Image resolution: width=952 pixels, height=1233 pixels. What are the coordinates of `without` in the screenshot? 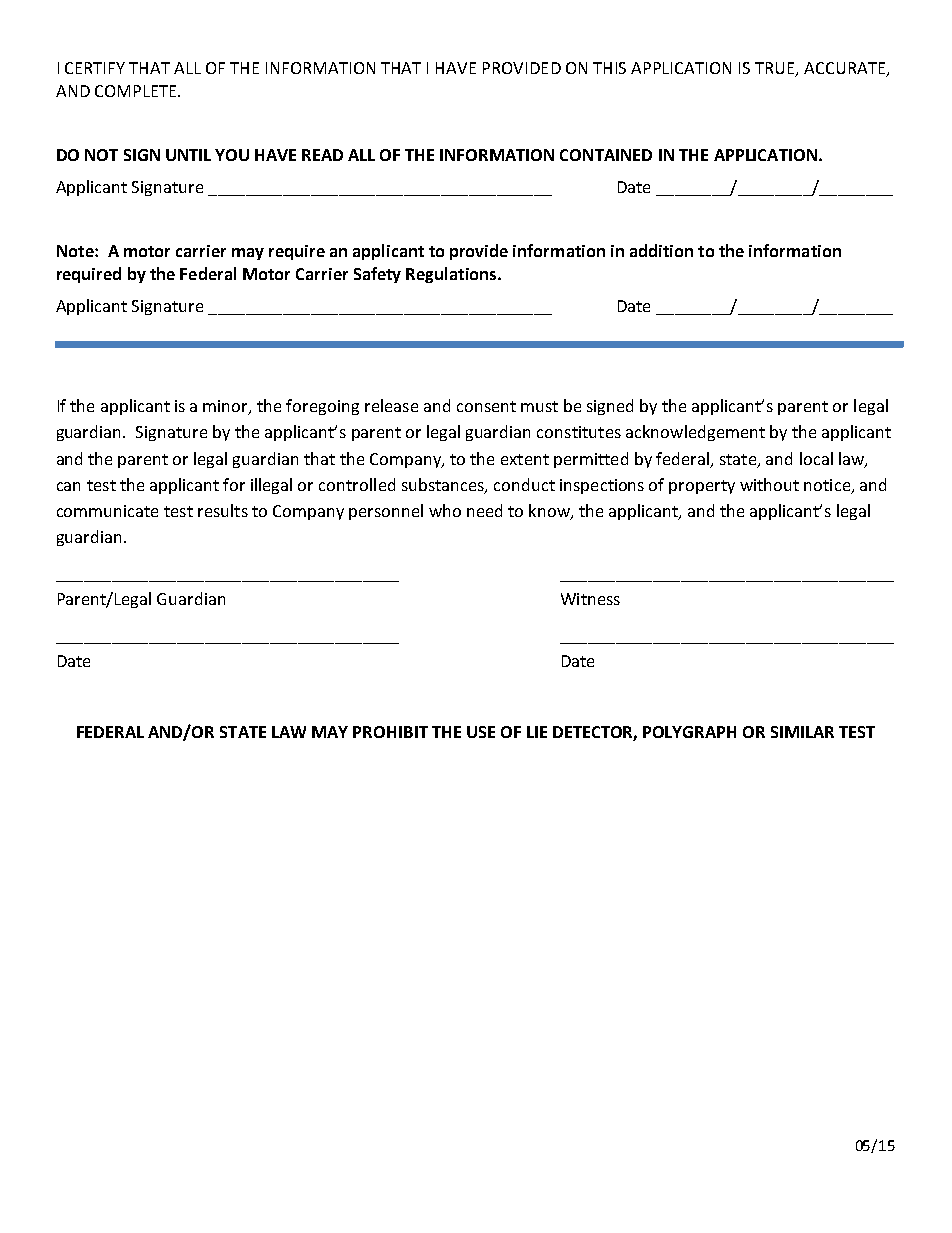 It's located at (769, 484).
